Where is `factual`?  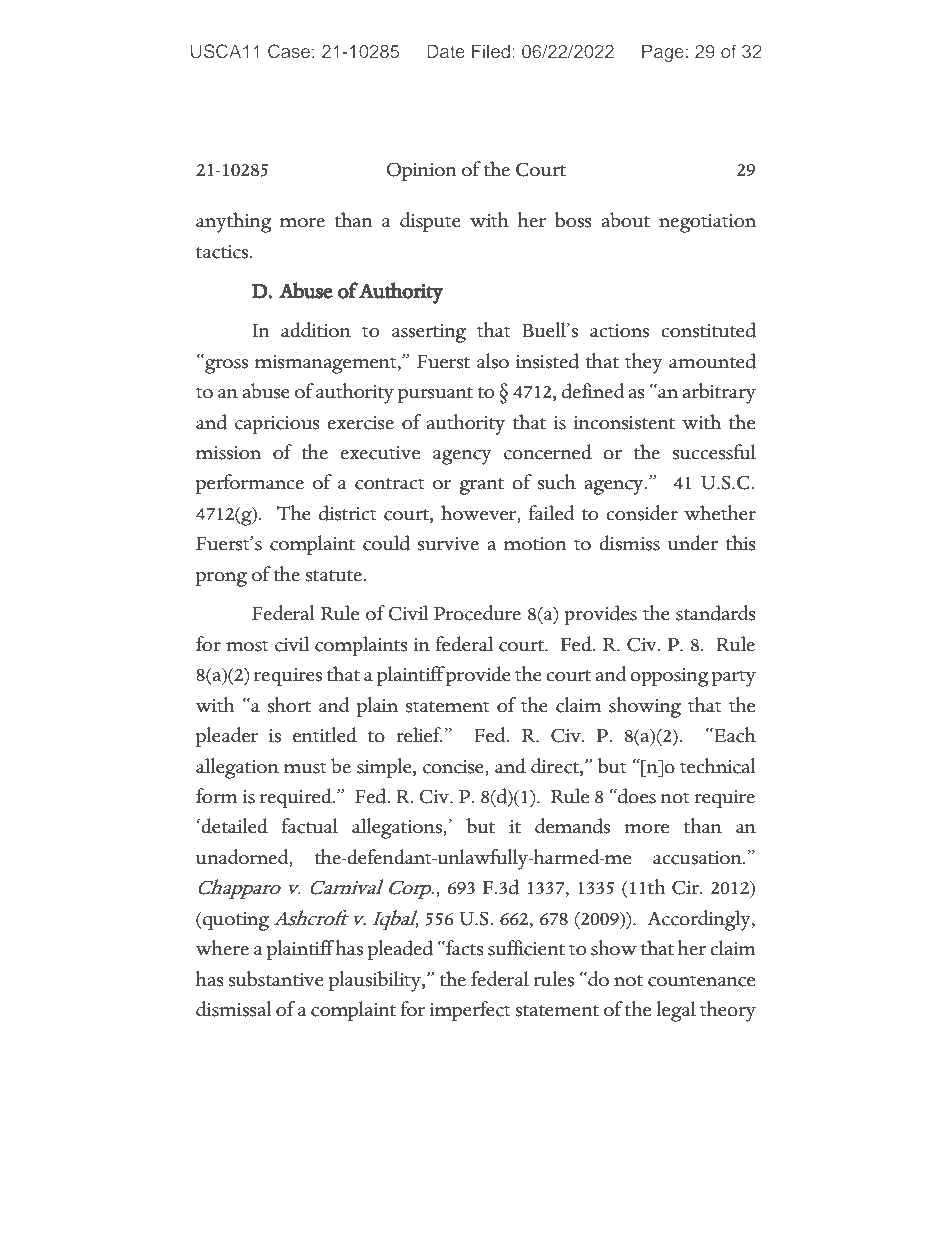 factual is located at coordinates (310, 826).
